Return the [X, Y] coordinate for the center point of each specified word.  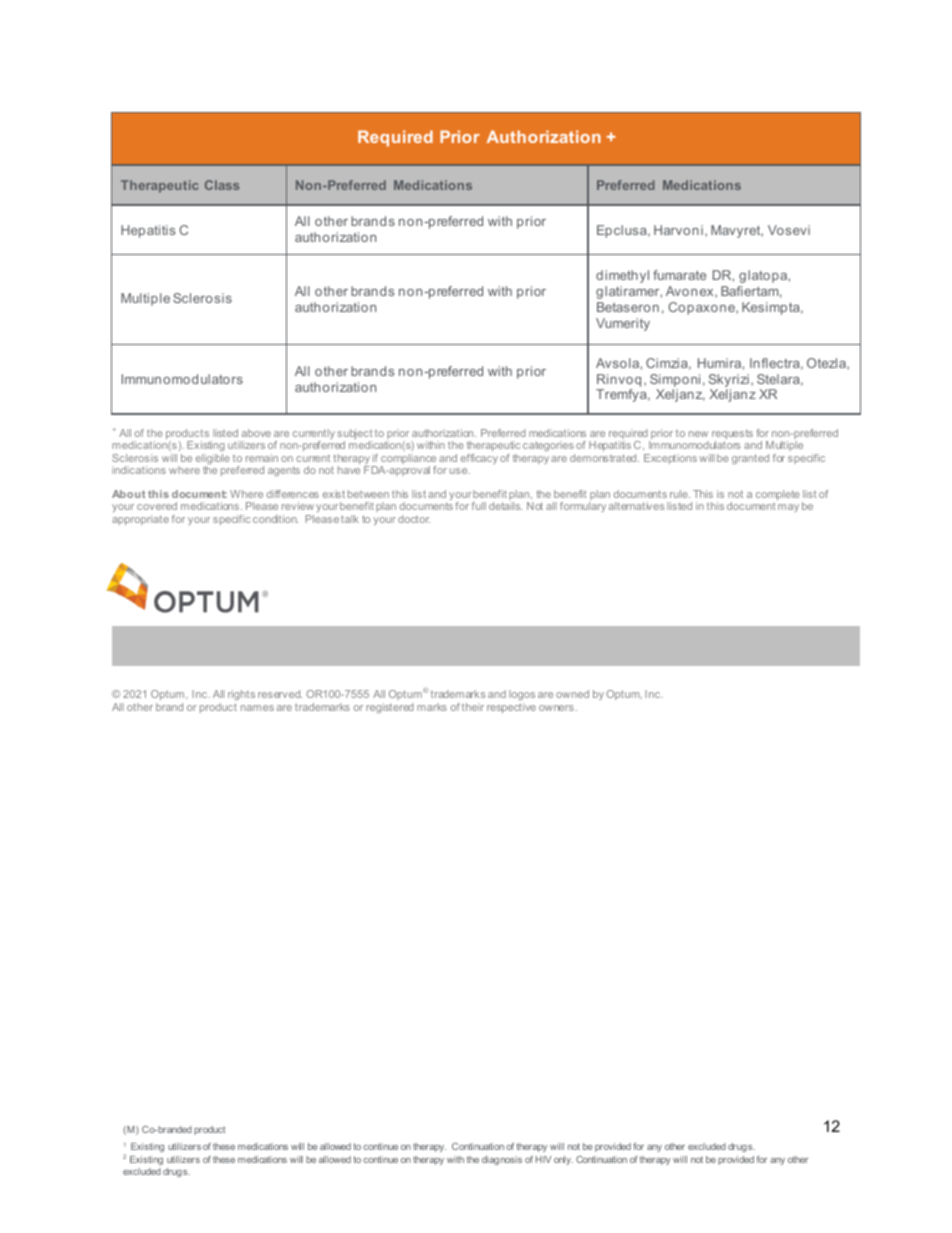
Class [222, 185]
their [473, 707]
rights [241, 695]
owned [572, 694]
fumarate [679, 275]
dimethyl [622, 276]
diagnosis [502, 1160]
